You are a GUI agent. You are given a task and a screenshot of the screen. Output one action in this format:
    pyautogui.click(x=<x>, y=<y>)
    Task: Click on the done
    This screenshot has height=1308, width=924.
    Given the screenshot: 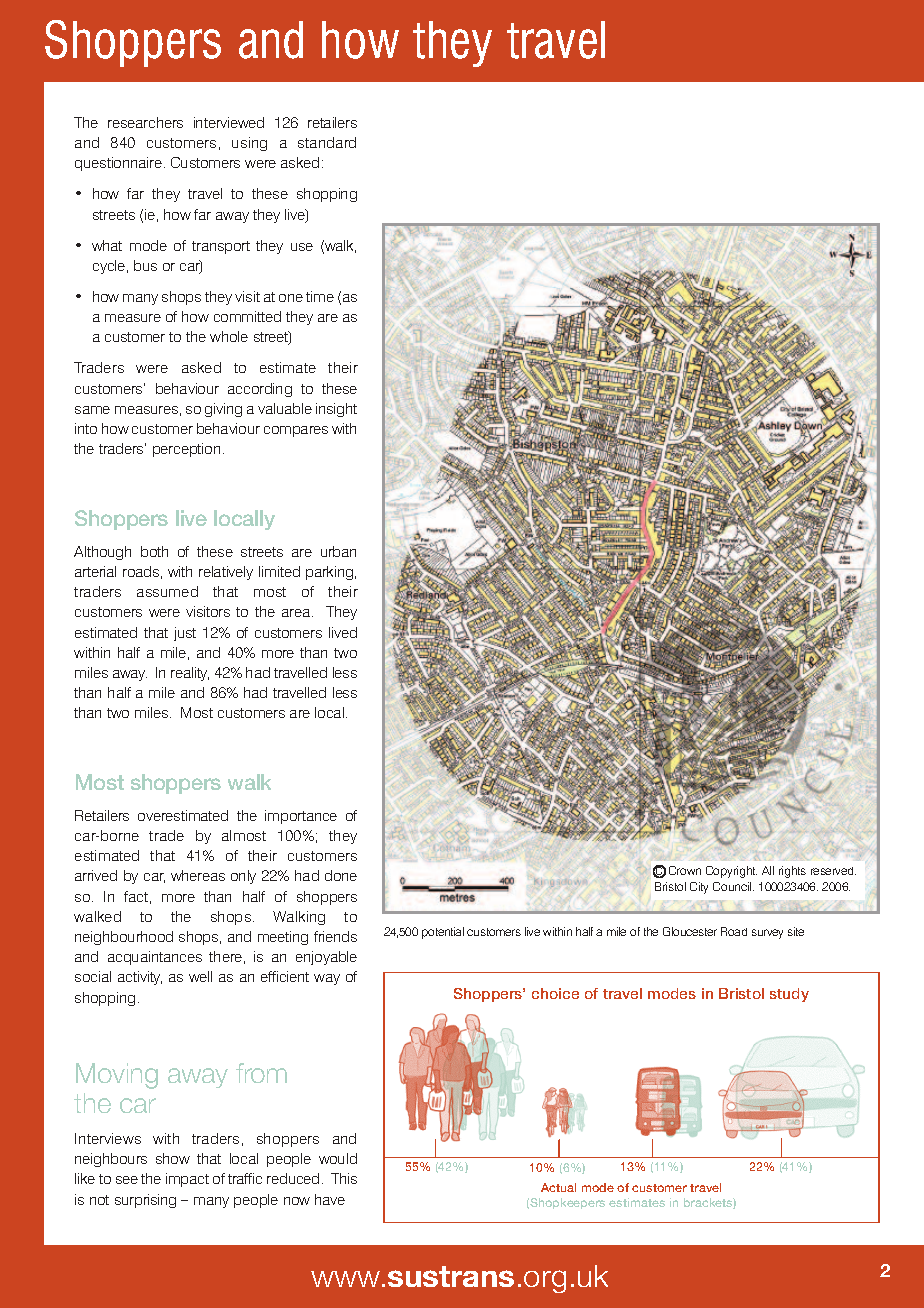 What is the action you would take?
    pyautogui.click(x=341, y=875)
